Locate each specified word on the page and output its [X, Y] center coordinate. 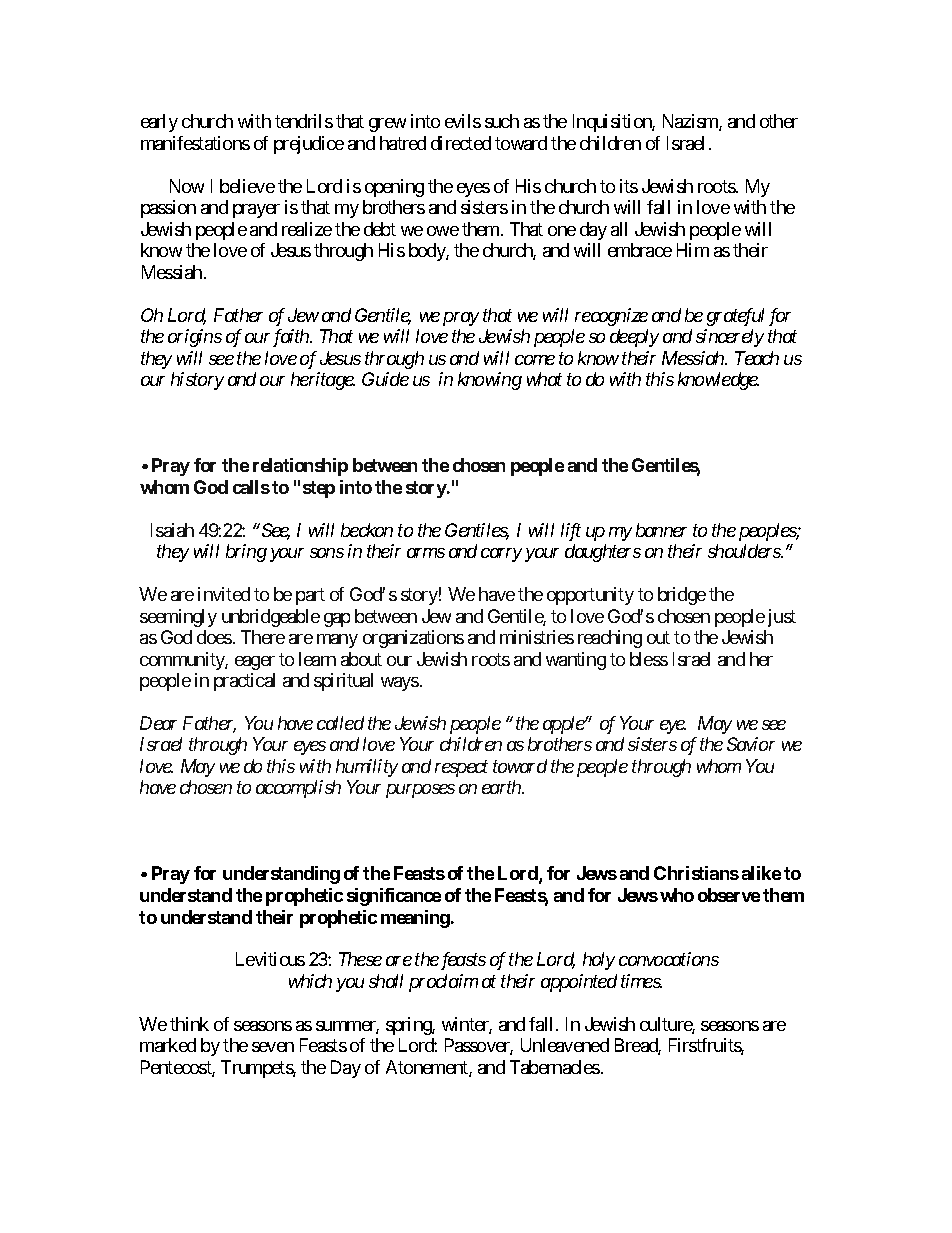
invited [224, 594]
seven [273, 1047]
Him [693, 250]
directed [461, 143]
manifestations [195, 143]
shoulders [745, 551]
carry [501, 555]
